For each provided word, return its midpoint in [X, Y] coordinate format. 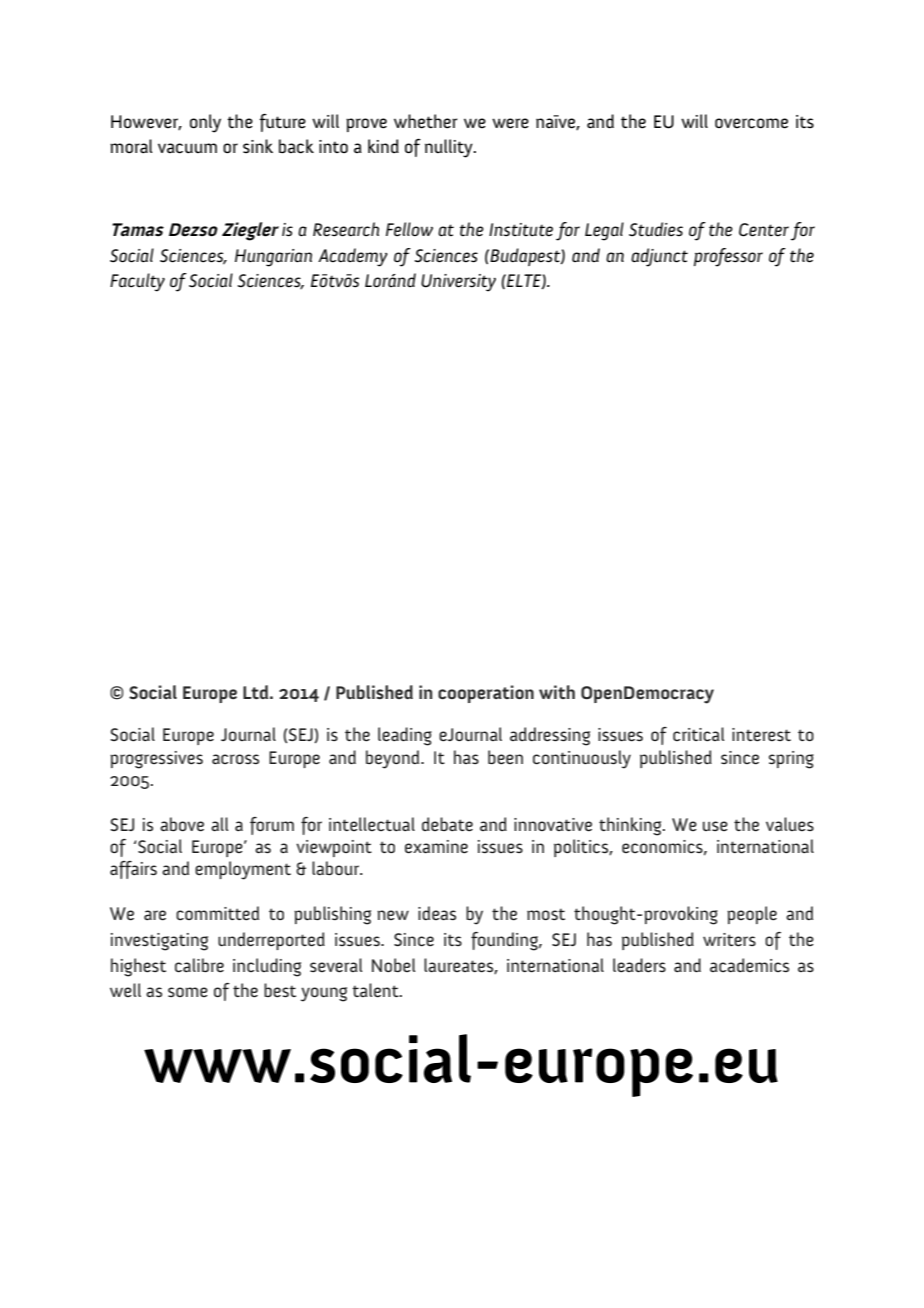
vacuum [187, 148]
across [235, 759]
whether [425, 121]
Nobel [393, 965]
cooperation [486, 694]
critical [698, 734]
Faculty [137, 282]
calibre [199, 965]
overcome [751, 123]
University [458, 283]
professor [728, 257]
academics [749, 965]
